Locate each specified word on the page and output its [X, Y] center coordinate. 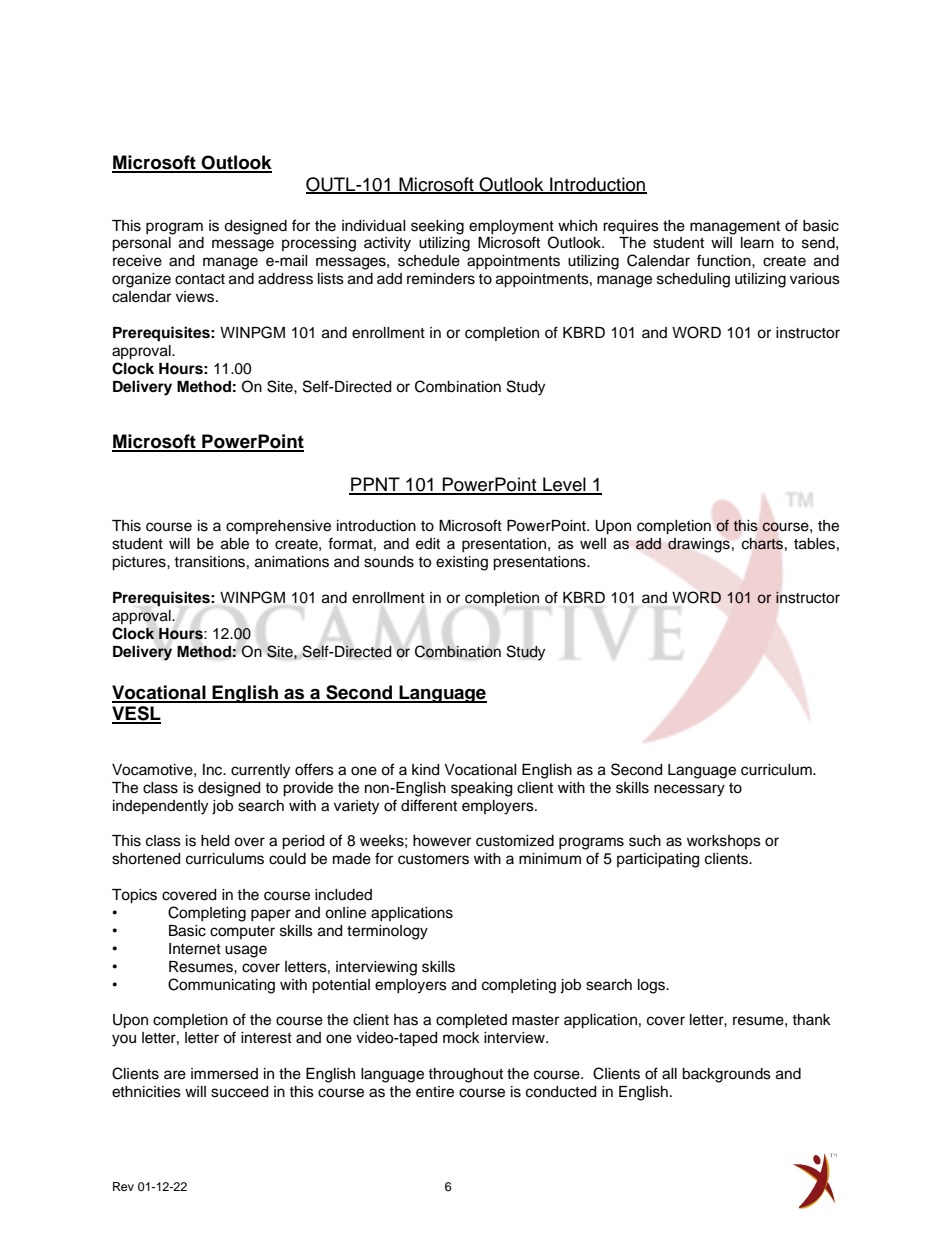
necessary [689, 790]
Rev [123, 1186]
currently [260, 771]
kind [425, 770]
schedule [429, 261]
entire [435, 1092]
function [725, 260]
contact [200, 279]
